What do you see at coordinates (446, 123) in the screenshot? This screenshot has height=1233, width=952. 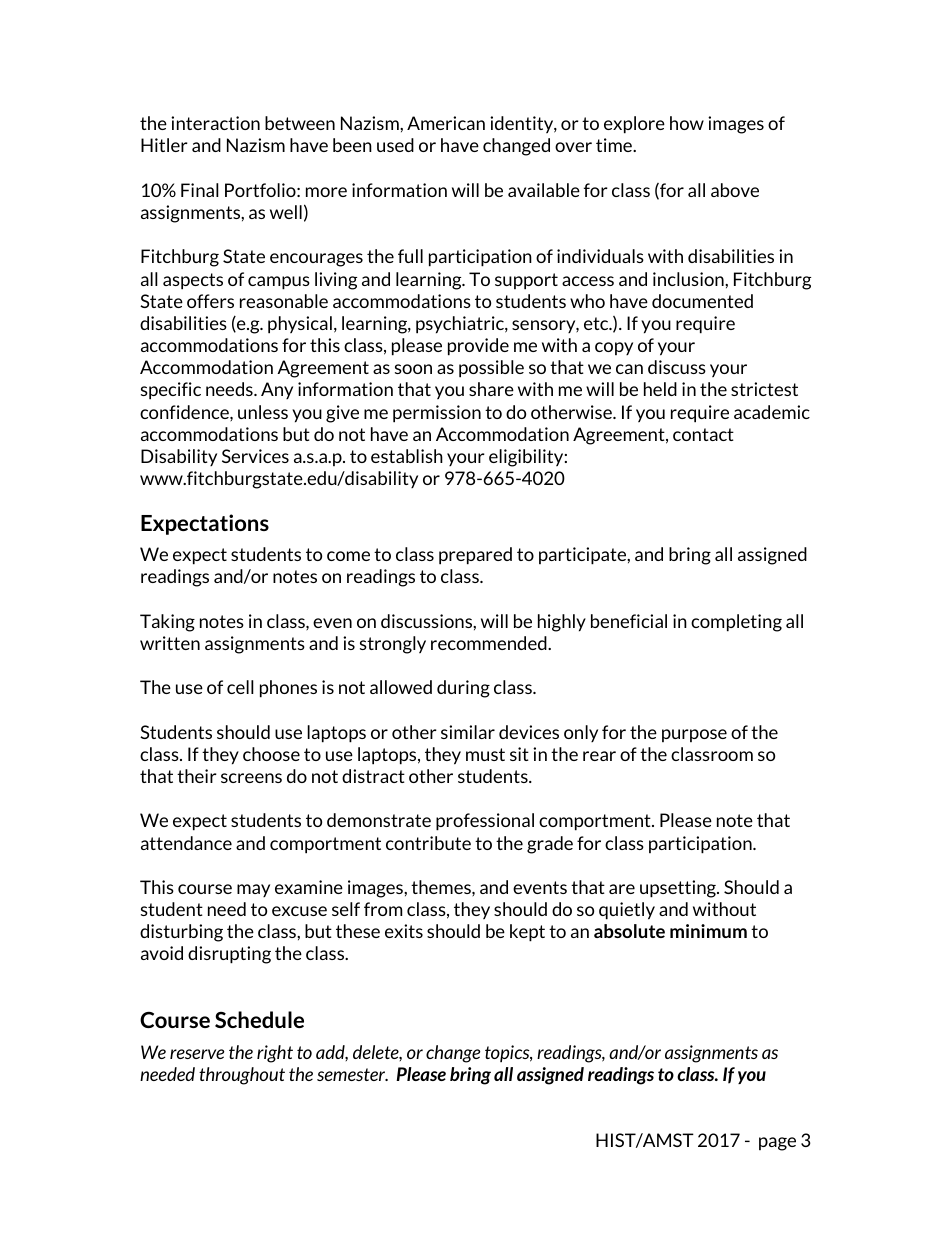 I see `American` at bounding box center [446, 123].
